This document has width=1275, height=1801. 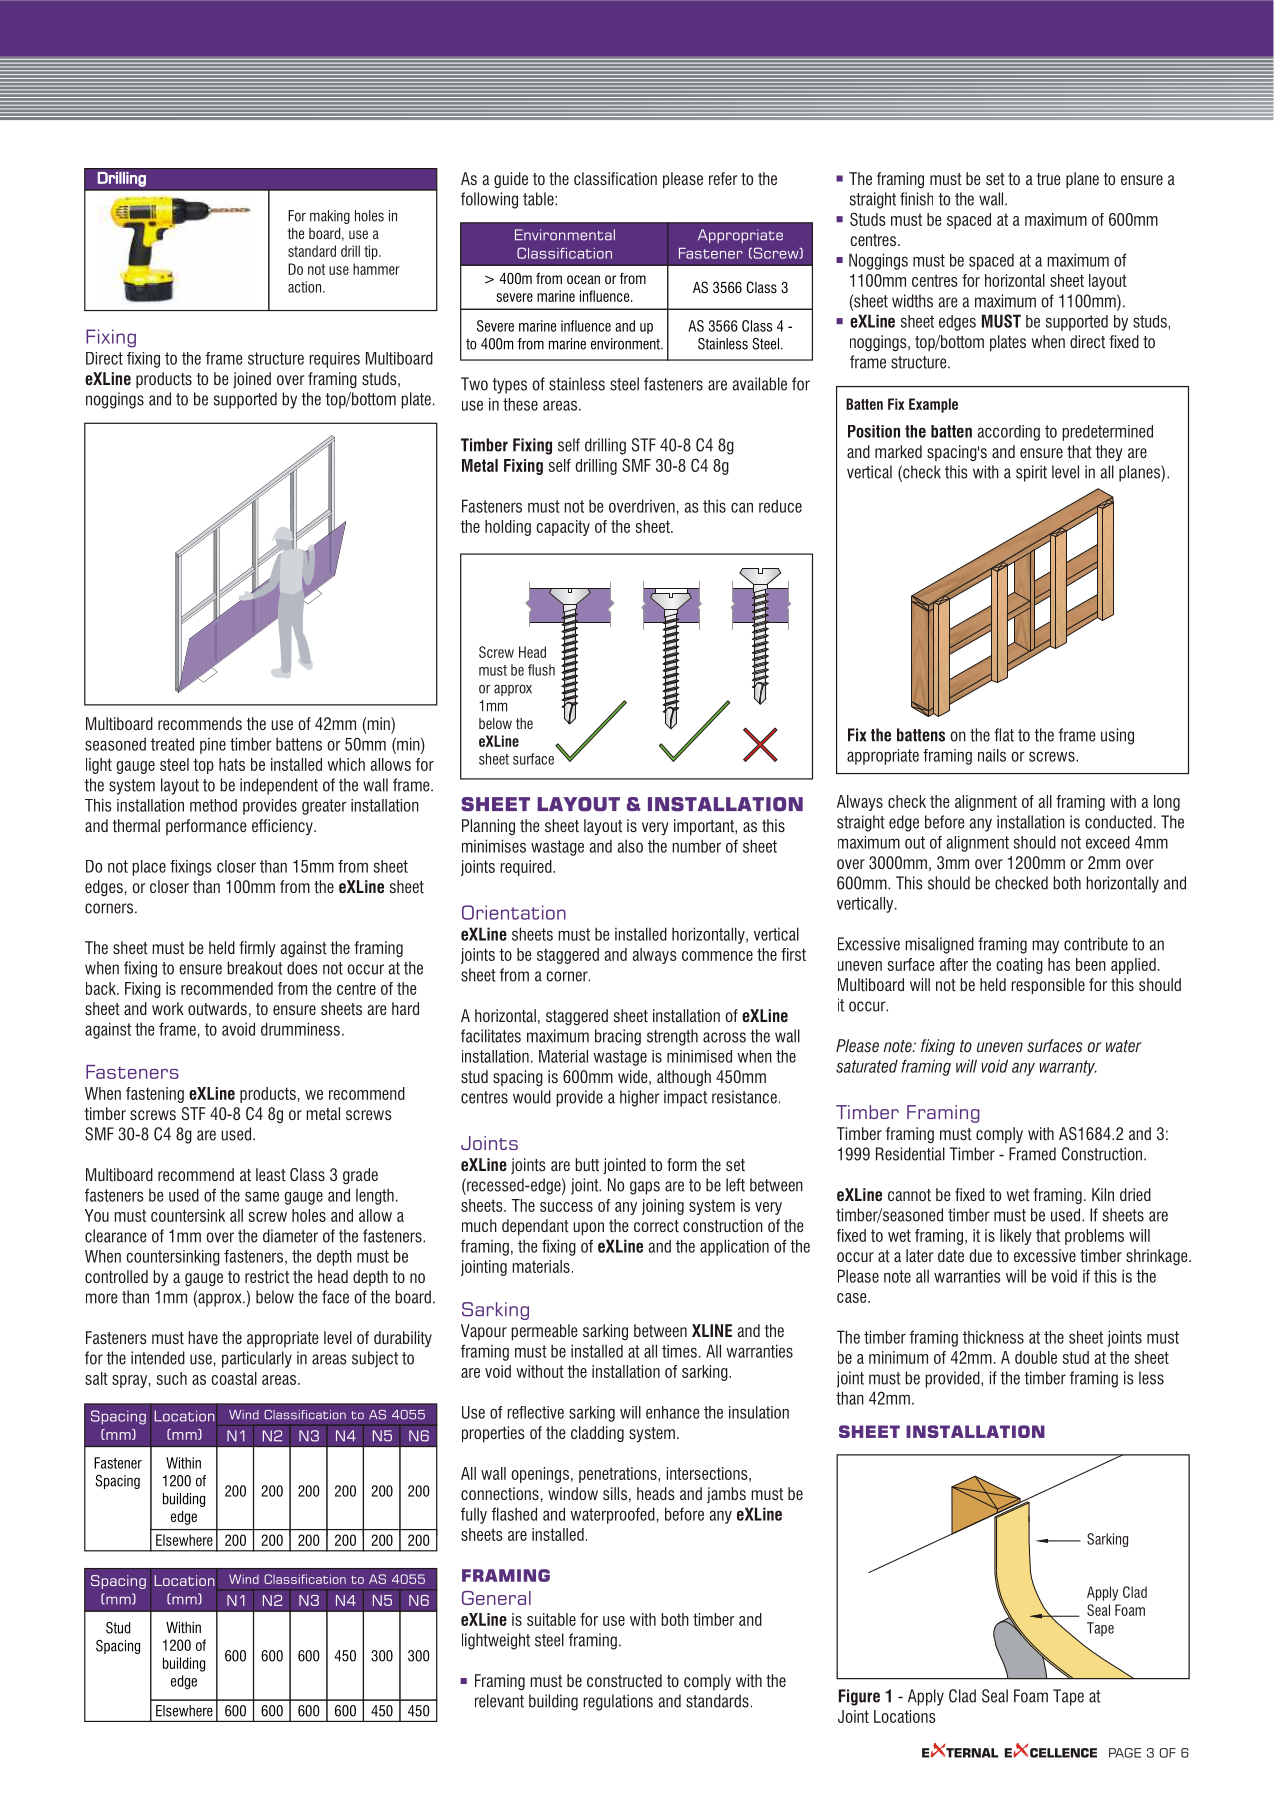 What do you see at coordinates (257, 949) in the document?
I see `firmly` at bounding box center [257, 949].
